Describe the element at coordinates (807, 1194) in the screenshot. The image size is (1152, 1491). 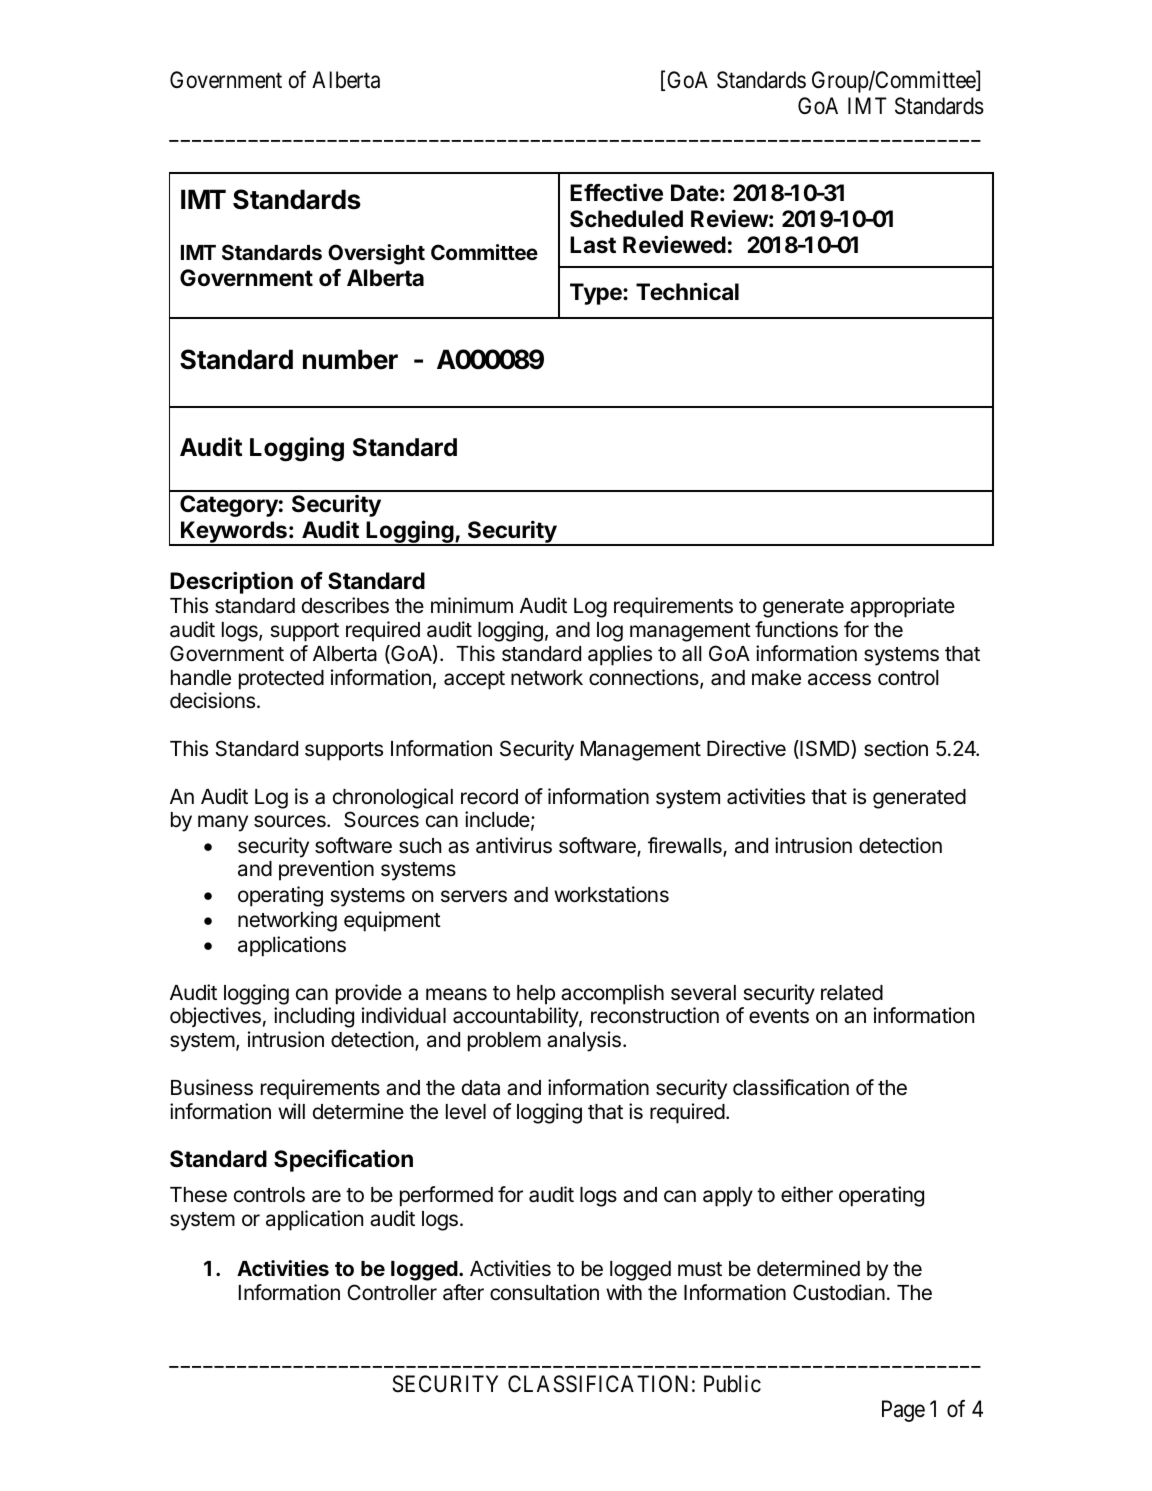
I see `either` at that location.
